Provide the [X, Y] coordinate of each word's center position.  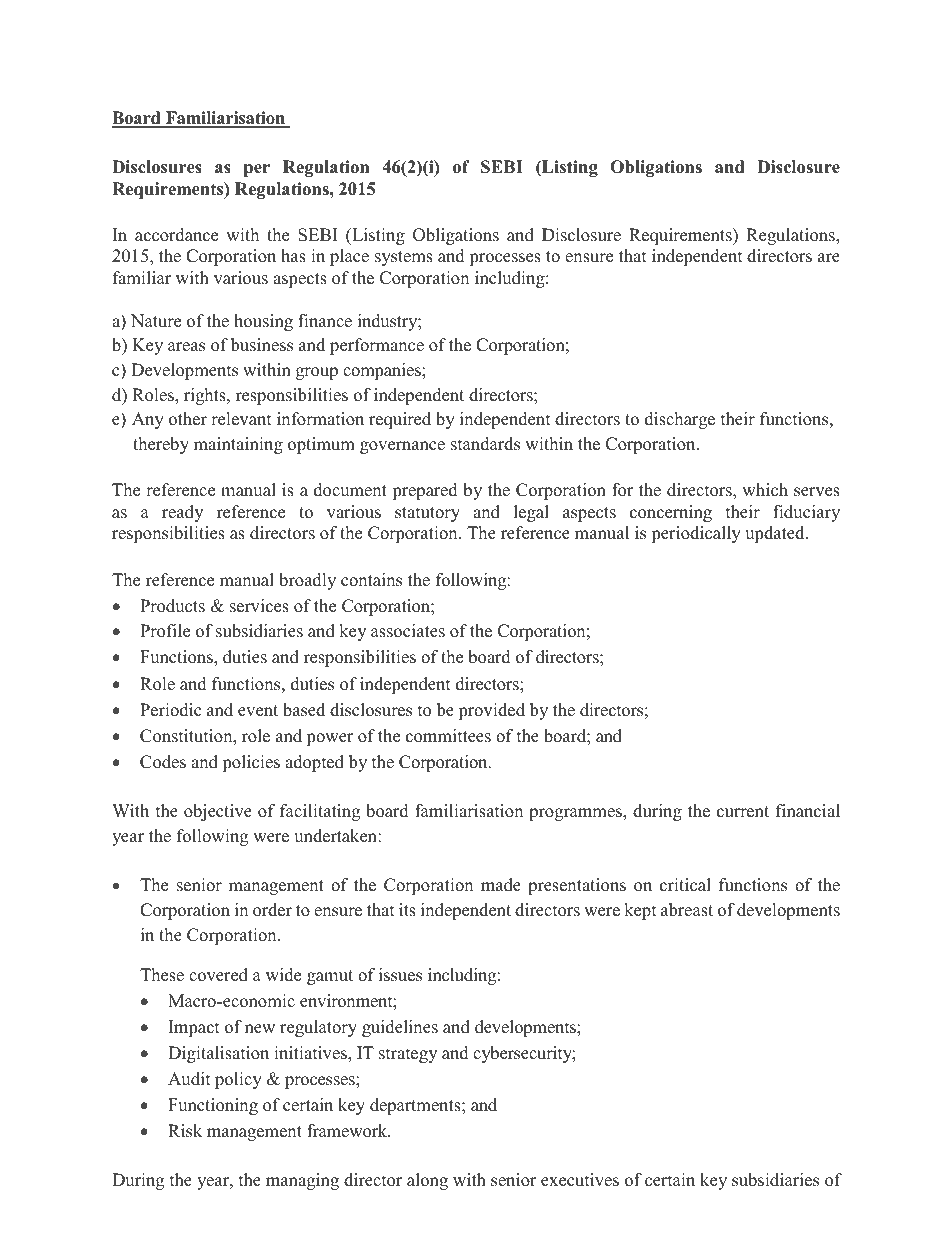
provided [491, 711]
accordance [176, 235]
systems [404, 258]
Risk [185, 1131]
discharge [680, 420]
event [258, 711]
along [427, 1181]
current [743, 812]
